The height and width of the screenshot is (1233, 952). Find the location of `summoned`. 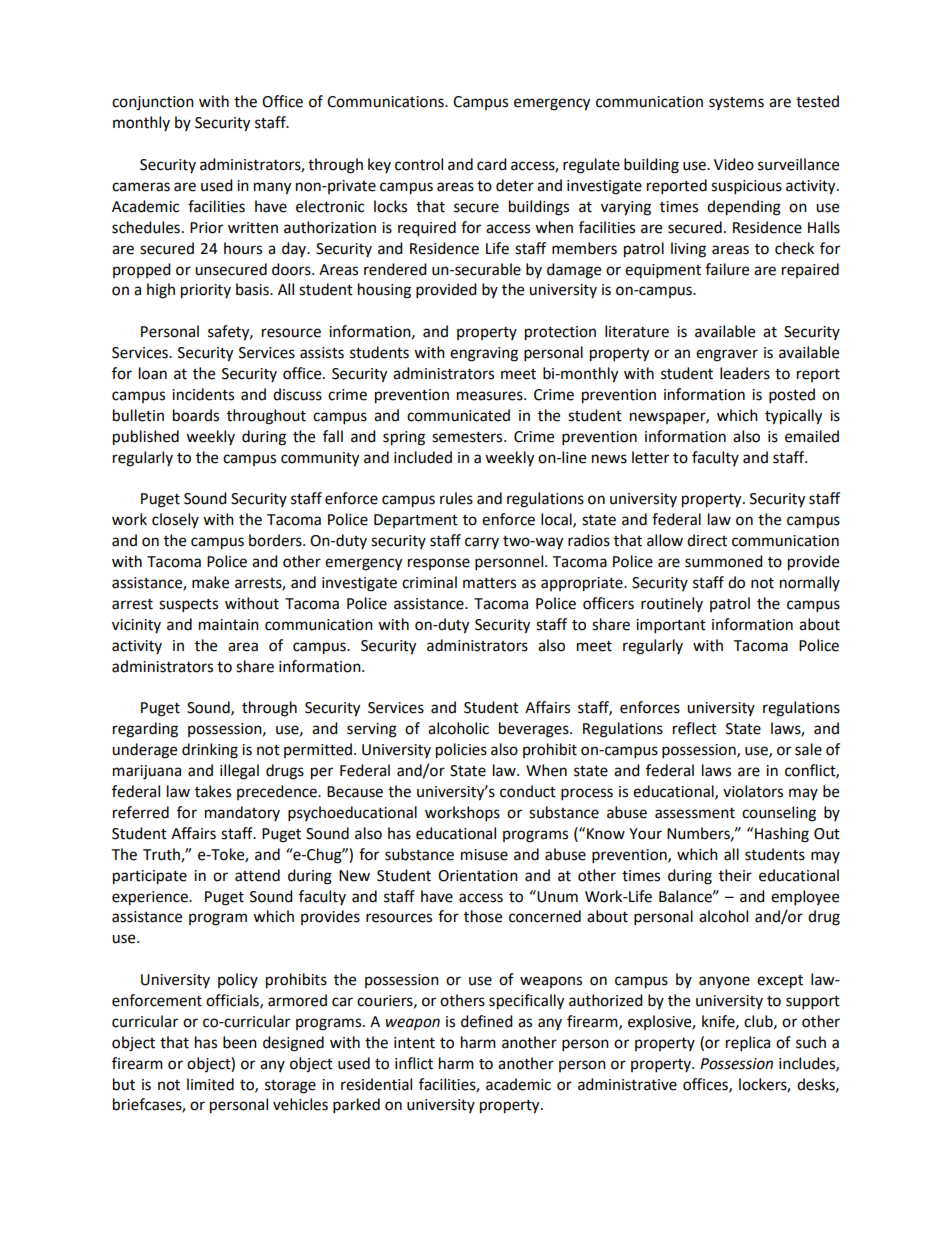

summoned is located at coordinates (724, 561).
